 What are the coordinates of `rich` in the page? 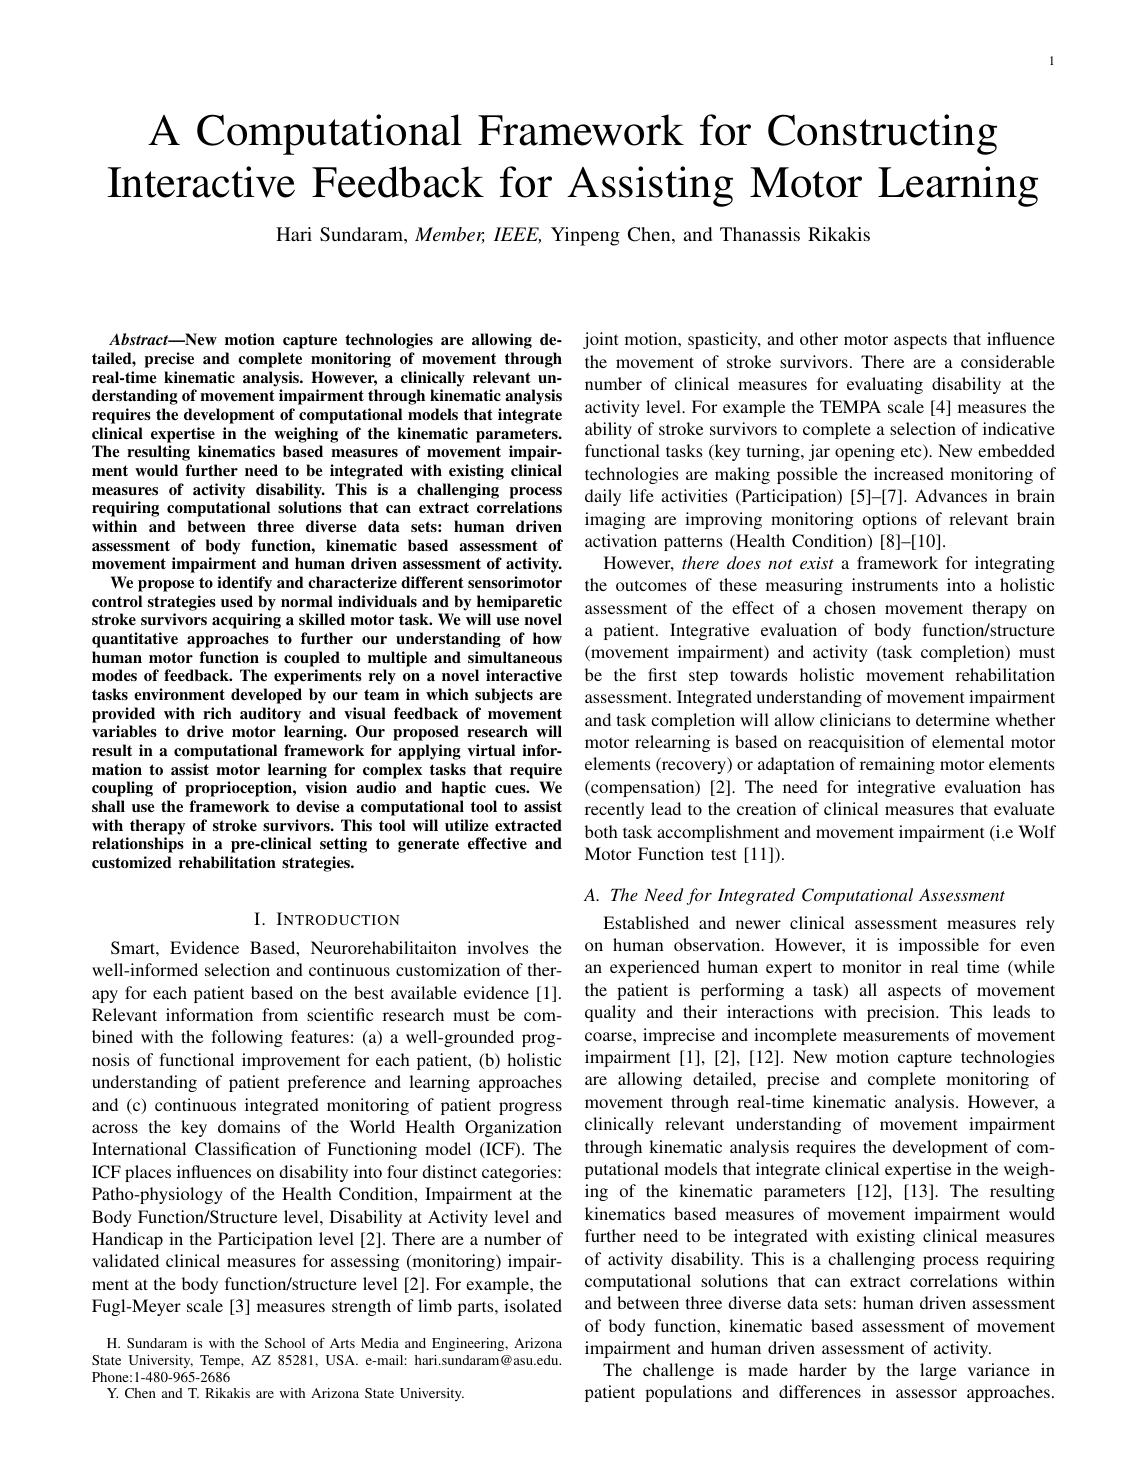 It's located at (217, 713).
